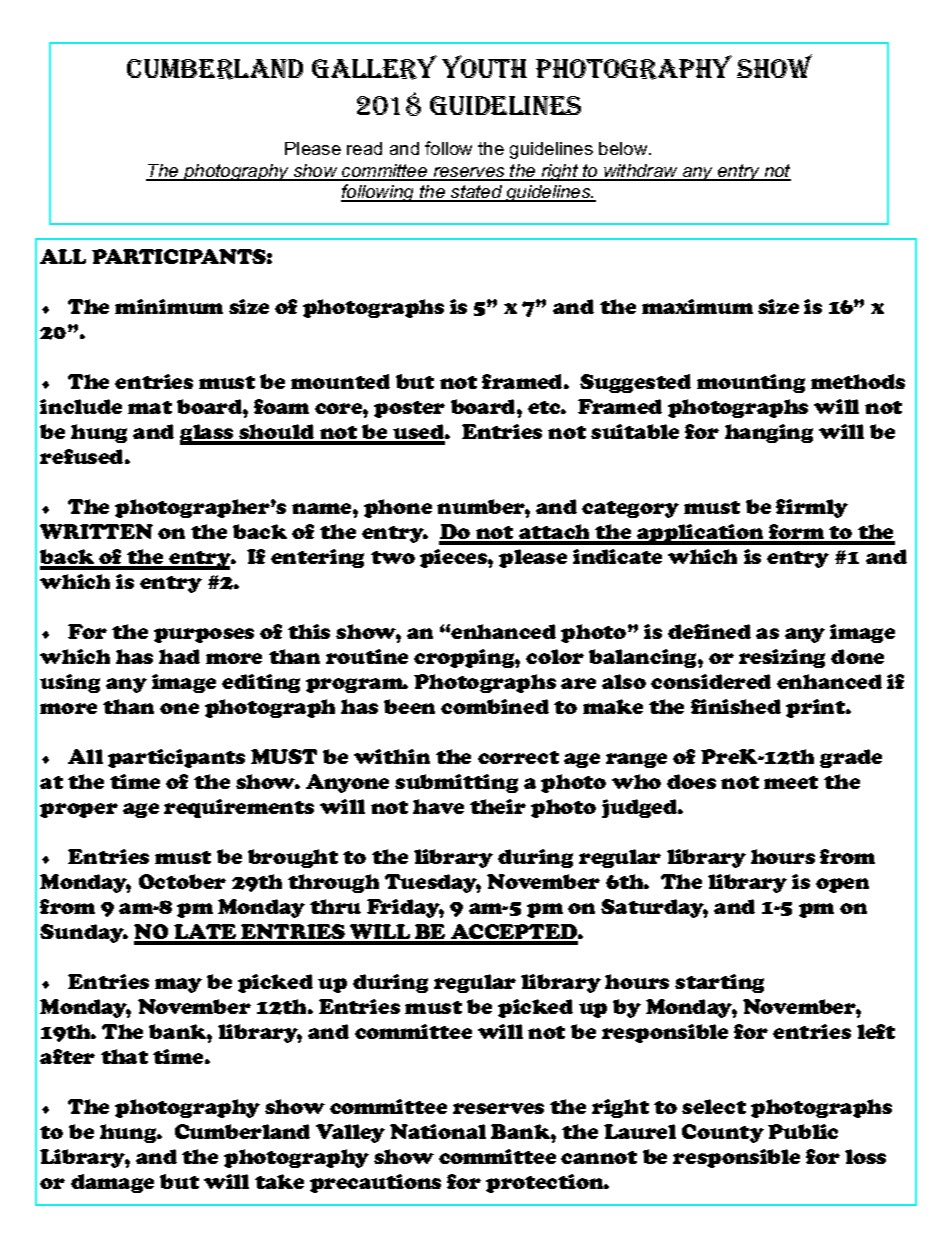  What do you see at coordinates (204, 635) in the screenshot?
I see `purposes` at bounding box center [204, 635].
